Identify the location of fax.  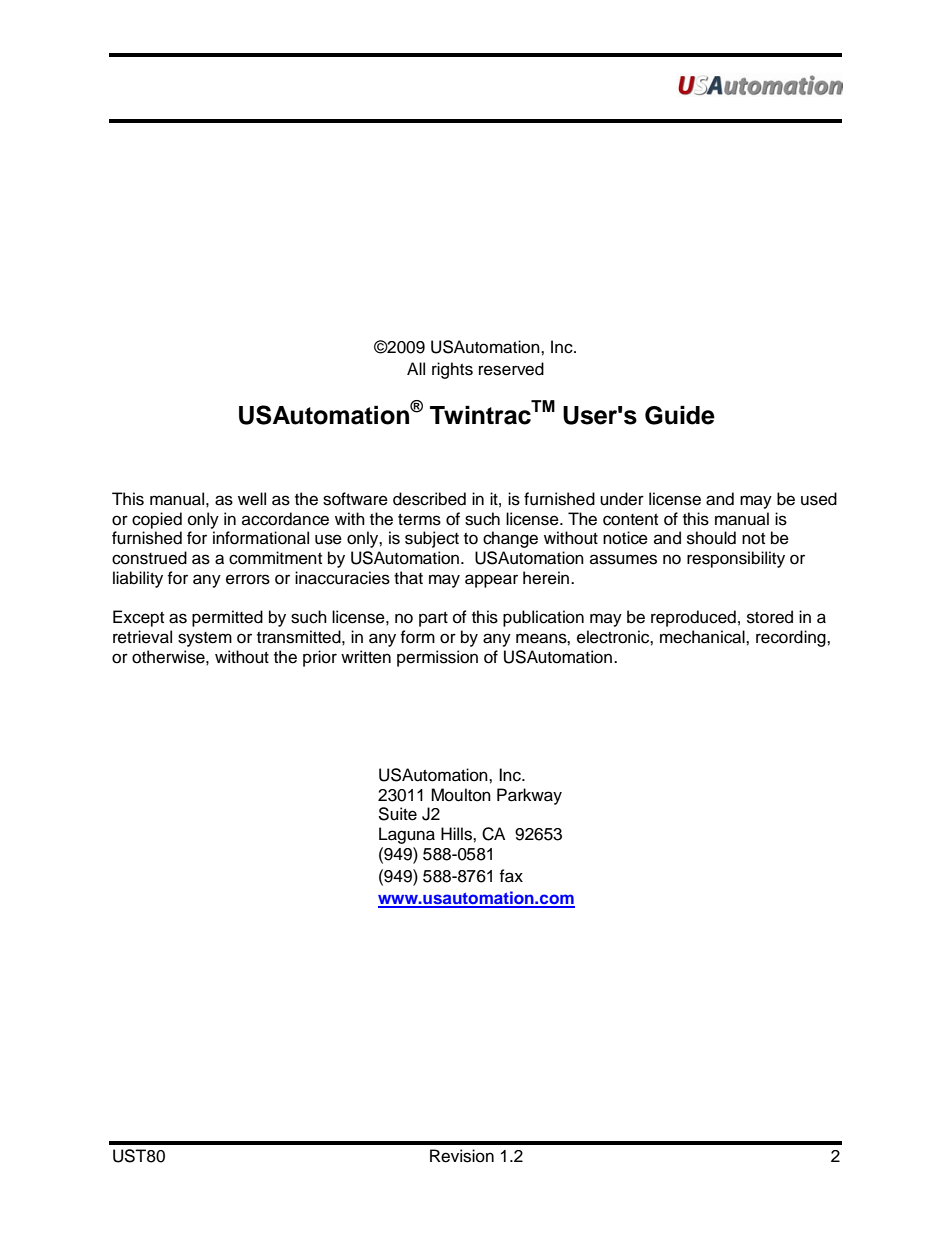
(511, 876).
